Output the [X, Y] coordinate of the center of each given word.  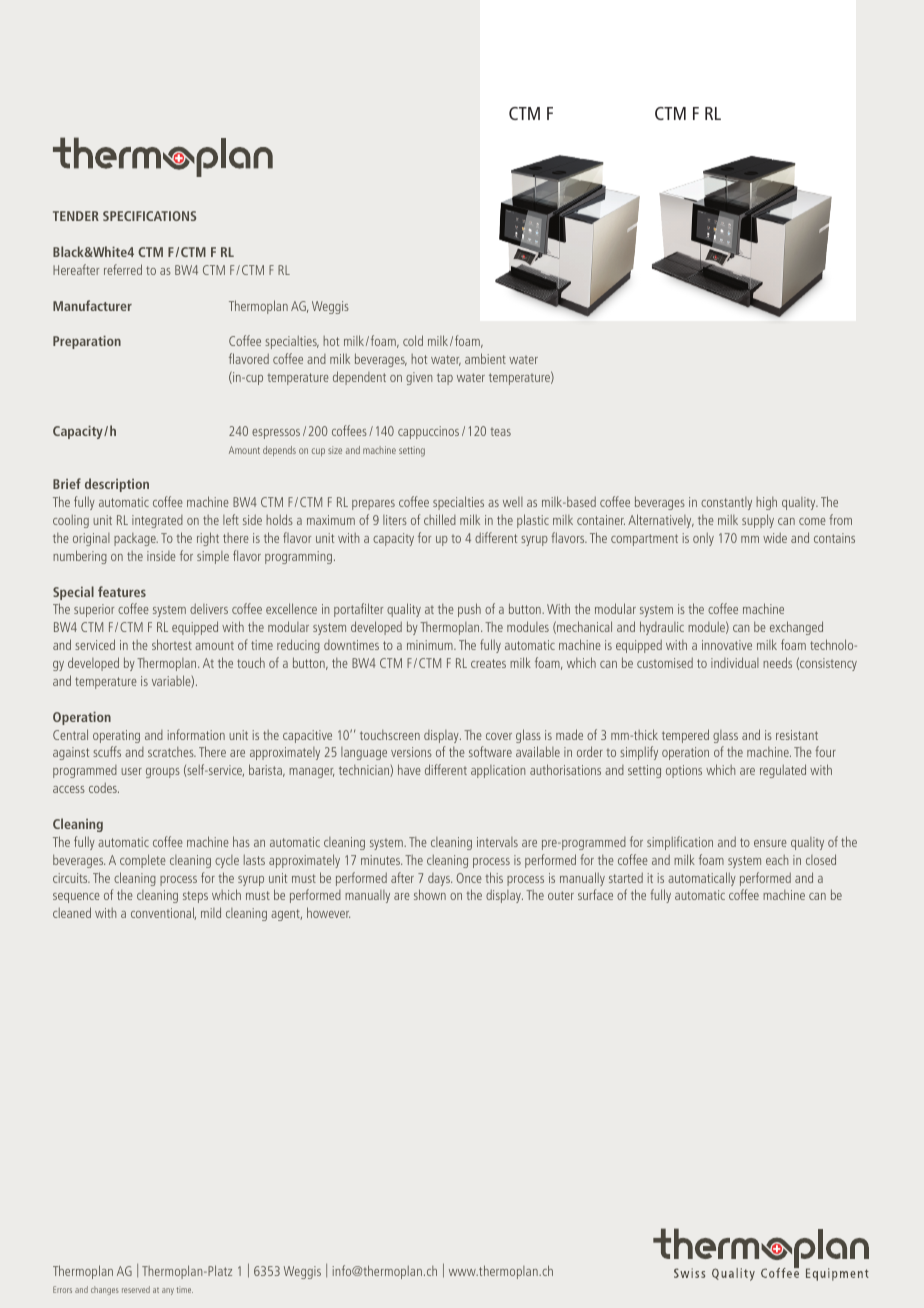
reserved [136, 1289]
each [777, 860]
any [168, 1291]
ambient [485, 358]
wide [775, 538]
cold [413, 340]
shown [430, 894]
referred [123, 269]
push [469, 610]
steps [195, 897]
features [122, 591]
